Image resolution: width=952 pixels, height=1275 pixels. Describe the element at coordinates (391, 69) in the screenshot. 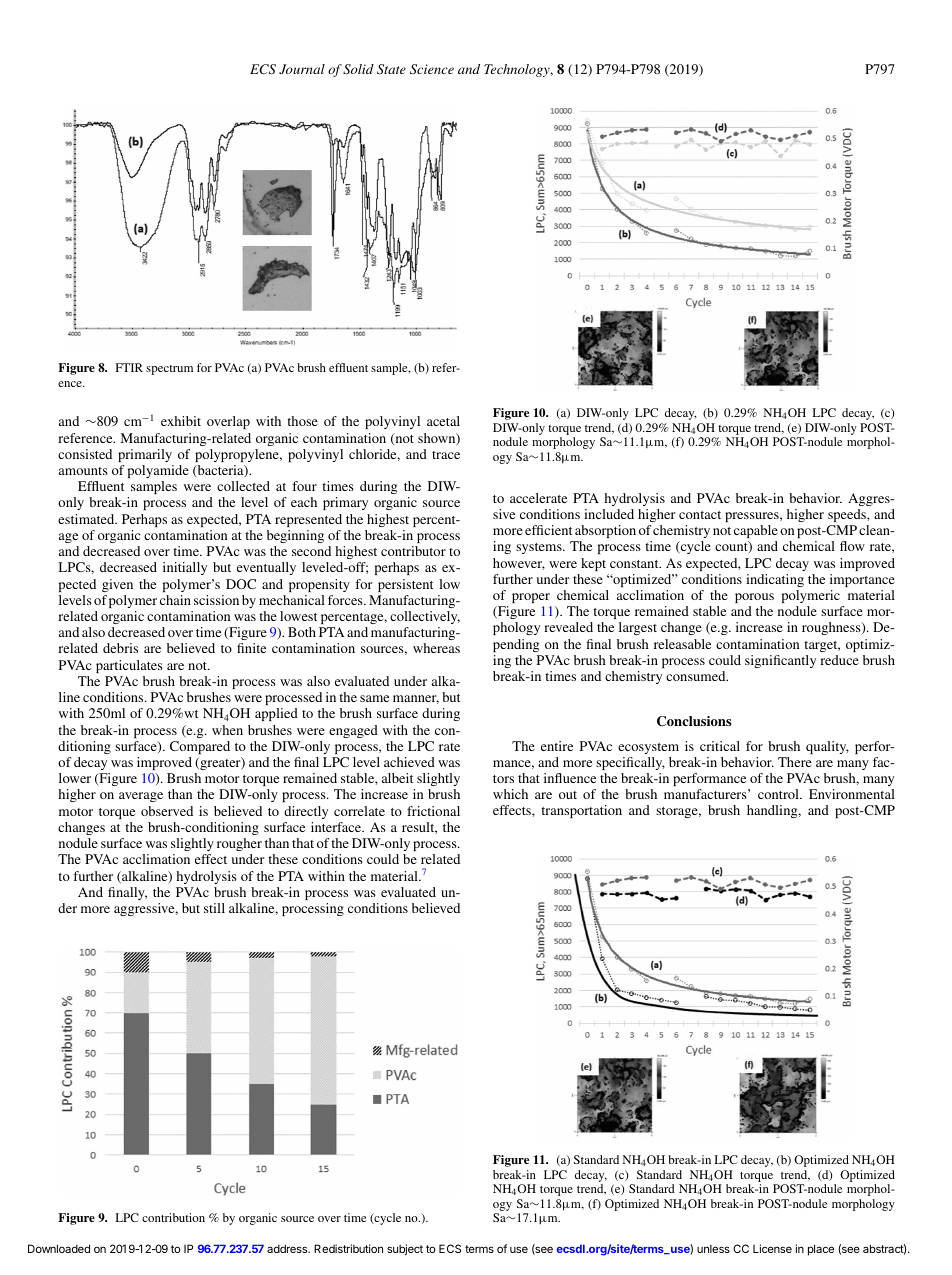

I see `State` at that location.
